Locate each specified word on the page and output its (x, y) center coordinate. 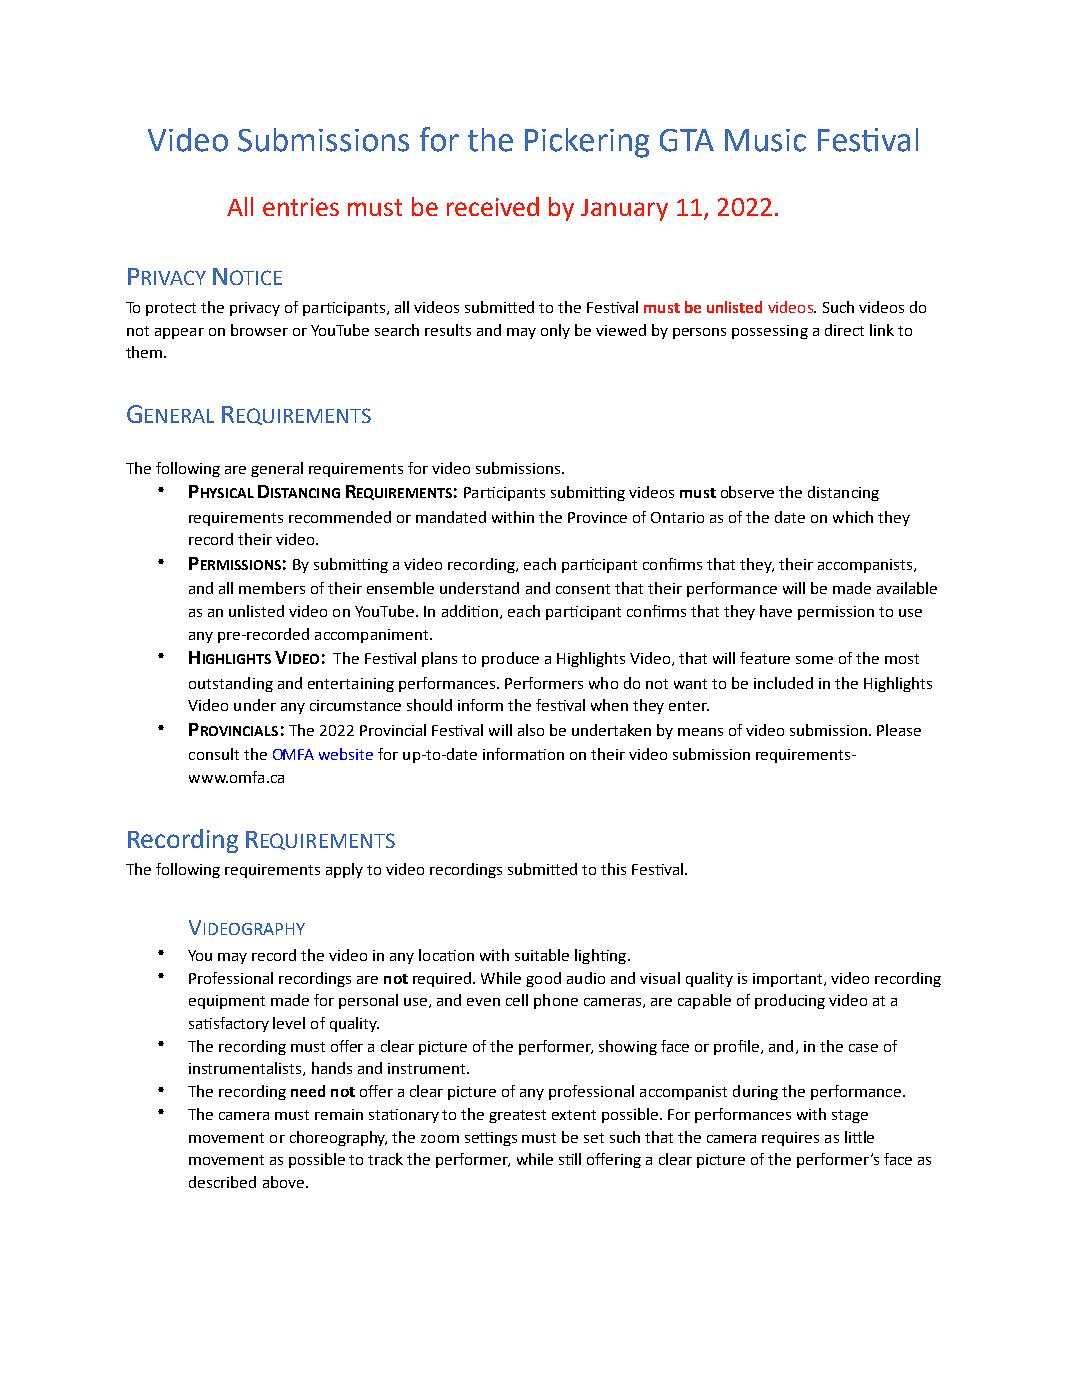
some (814, 660)
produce (510, 659)
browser (259, 330)
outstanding (231, 684)
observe (747, 492)
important (789, 980)
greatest (517, 1116)
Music (765, 140)
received (493, 206)
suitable (542, 955)
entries (301, 207)
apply (344, 870)
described (222, 1182)
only (555, 331)
